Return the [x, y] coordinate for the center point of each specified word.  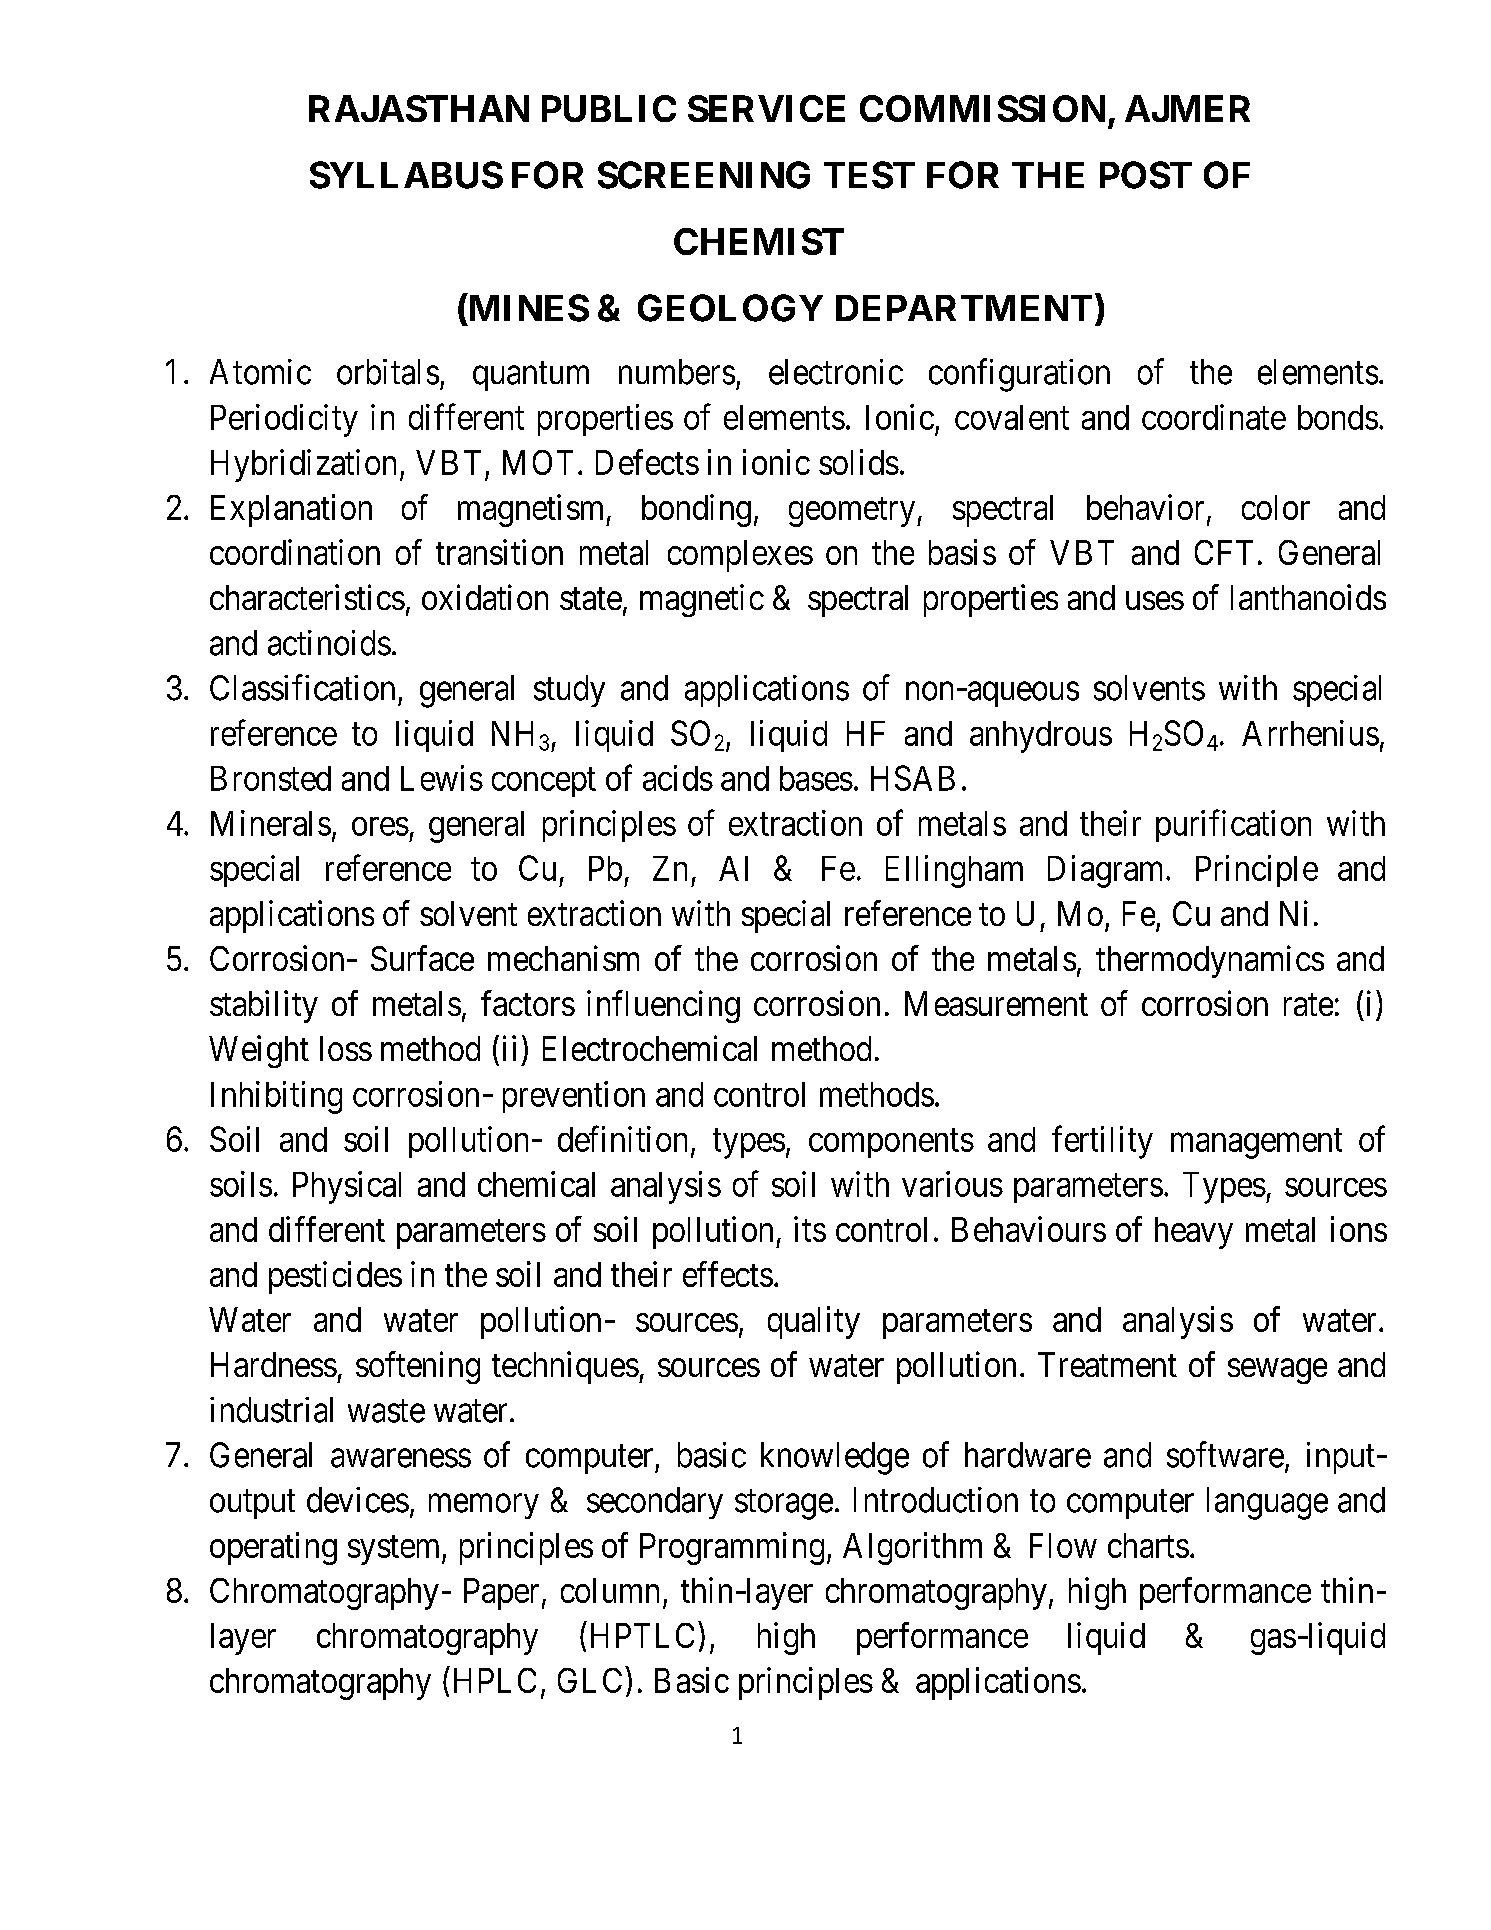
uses [1155, 601]
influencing [663, 1006]
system [395, 1550]
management [1256, 1144]
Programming [732, 1548]
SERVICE [766, 108]
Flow [1063, 1545]
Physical [347, 1187]
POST [1146, 175]
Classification [302, 687]
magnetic [702, 600]
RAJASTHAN [419, 108]
